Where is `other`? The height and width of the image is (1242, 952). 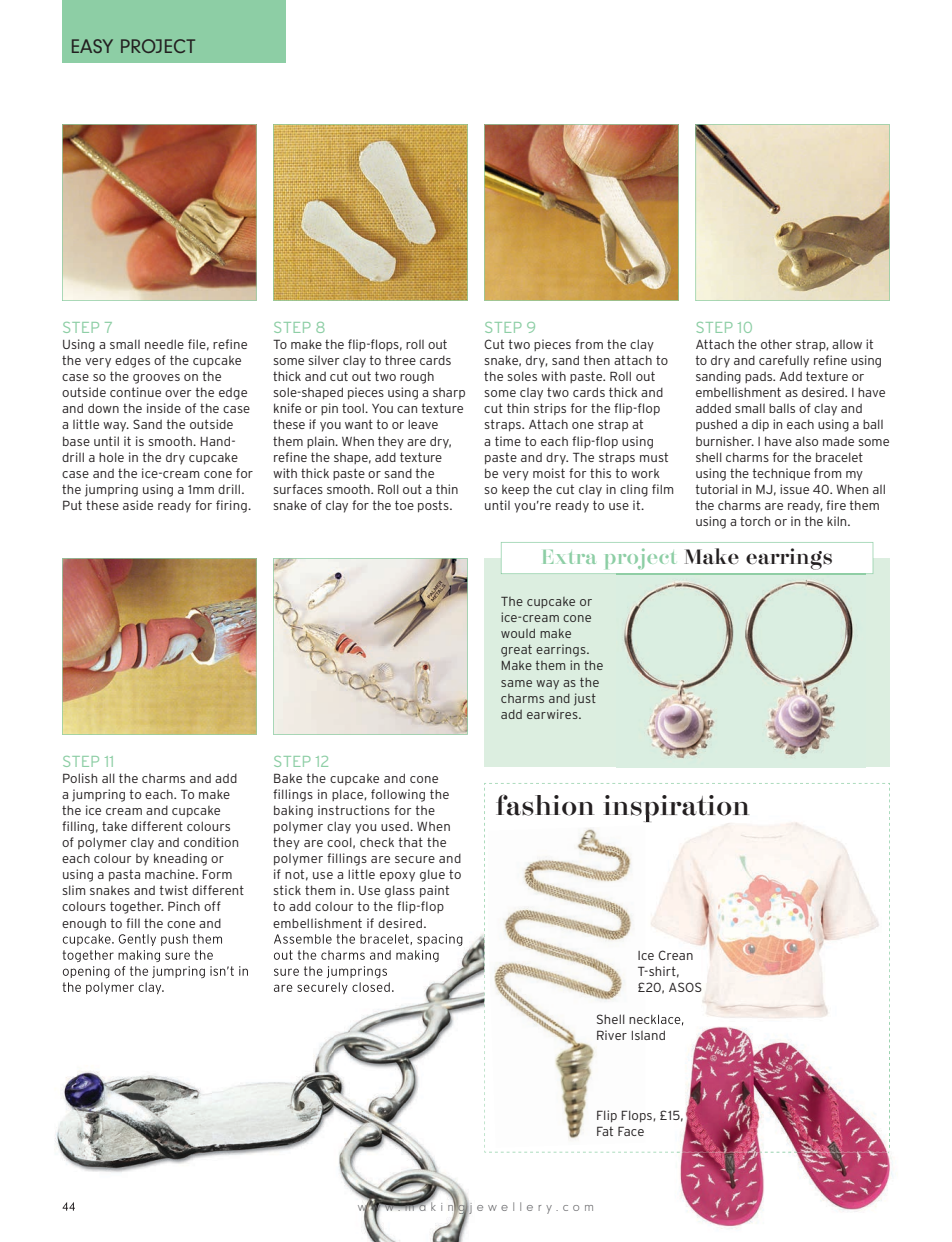
other is located at coordinates (776, 344).
